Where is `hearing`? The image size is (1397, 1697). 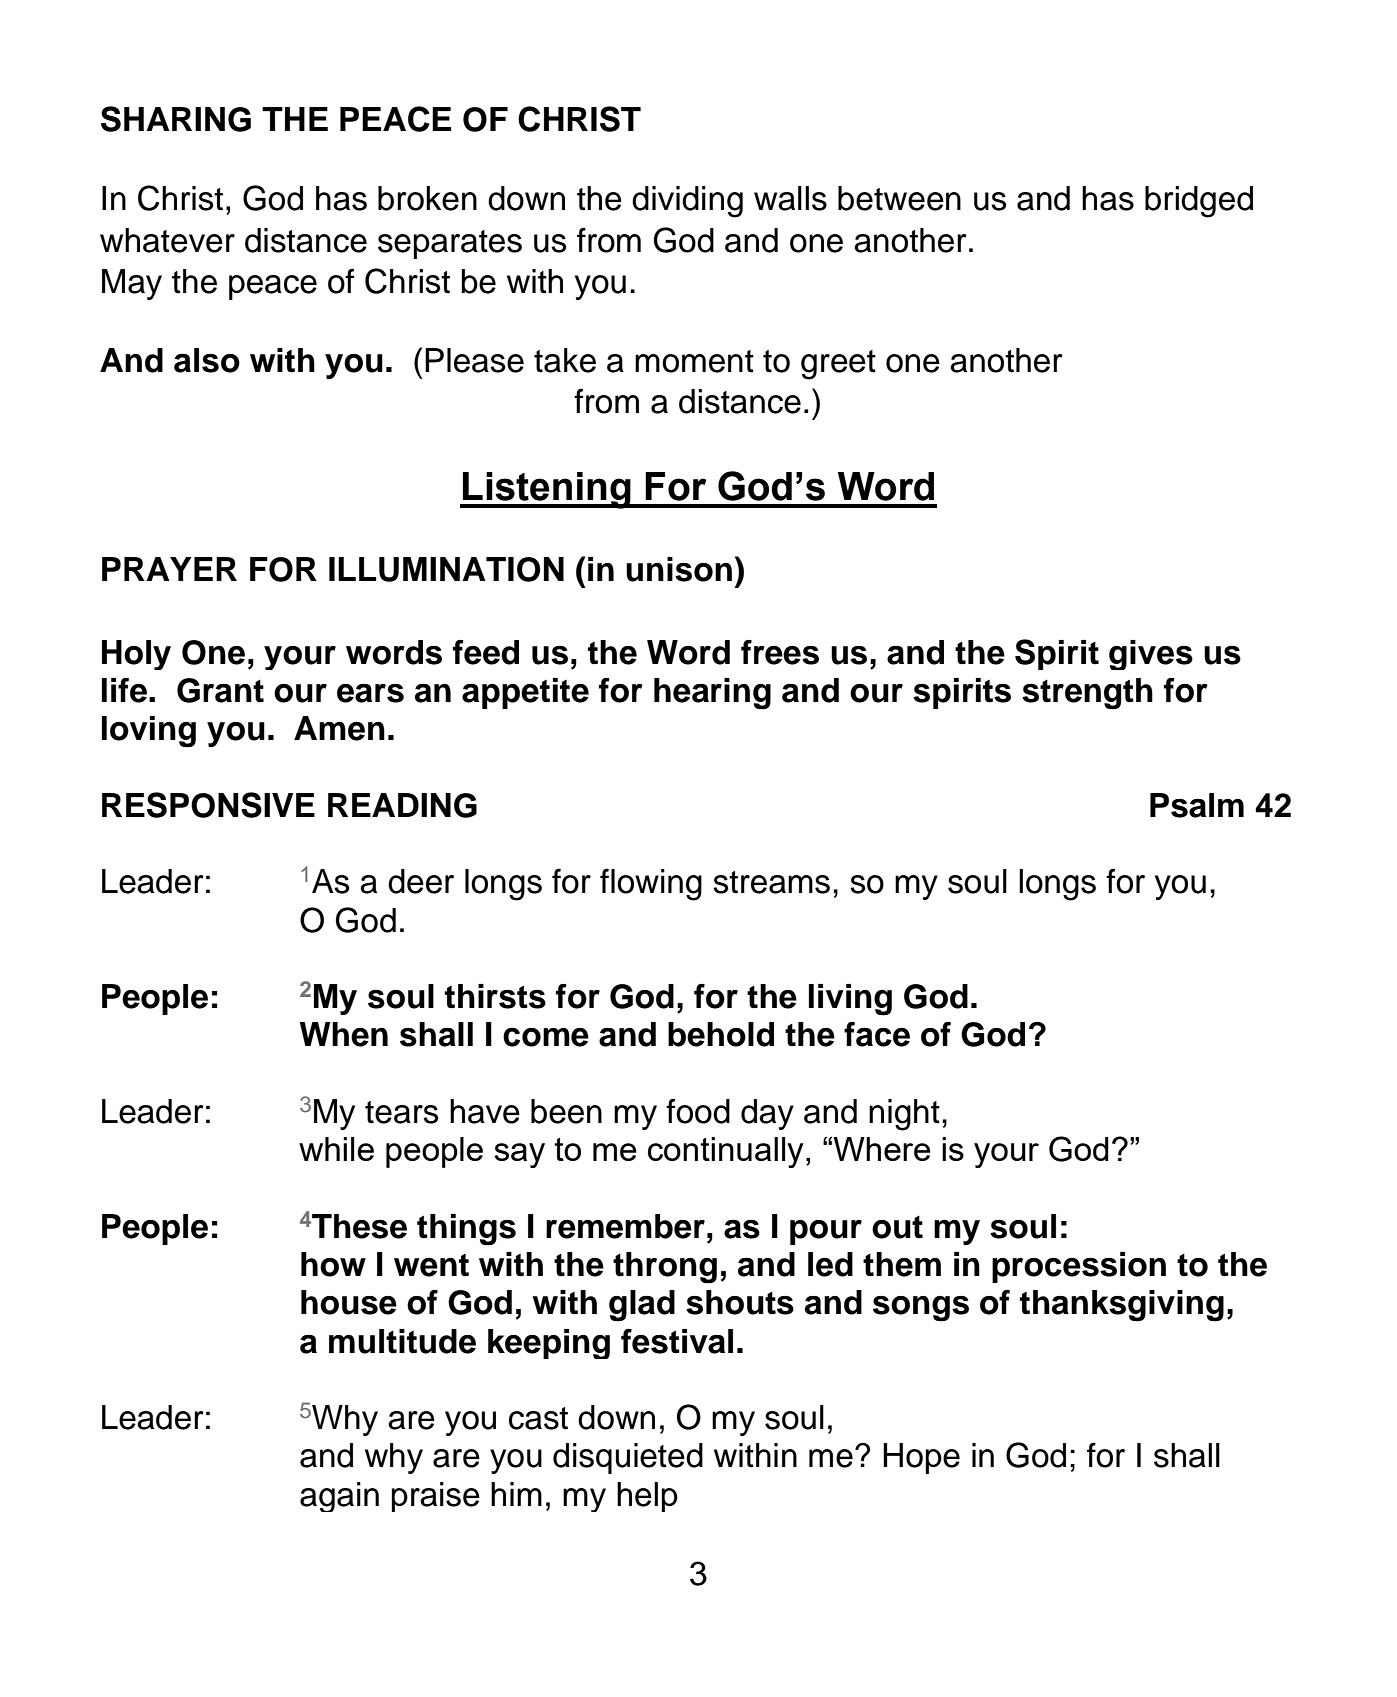
hearing is located at coordinates (712, 694).
